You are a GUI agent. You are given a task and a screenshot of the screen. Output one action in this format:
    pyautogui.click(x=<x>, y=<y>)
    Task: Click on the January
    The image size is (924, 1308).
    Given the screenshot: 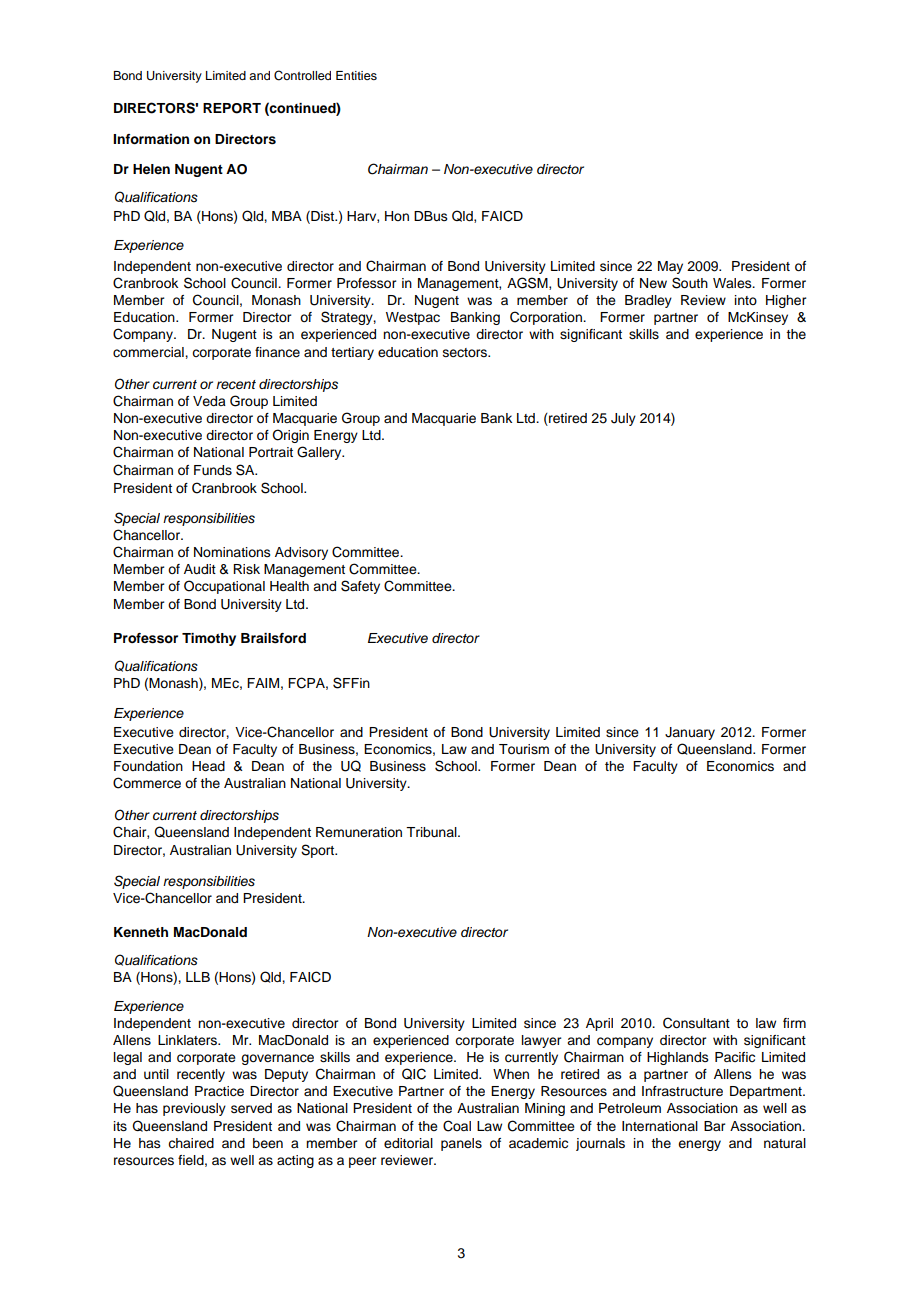 What is the action you would take?
    pyautogui.click(x=690, y=733)
